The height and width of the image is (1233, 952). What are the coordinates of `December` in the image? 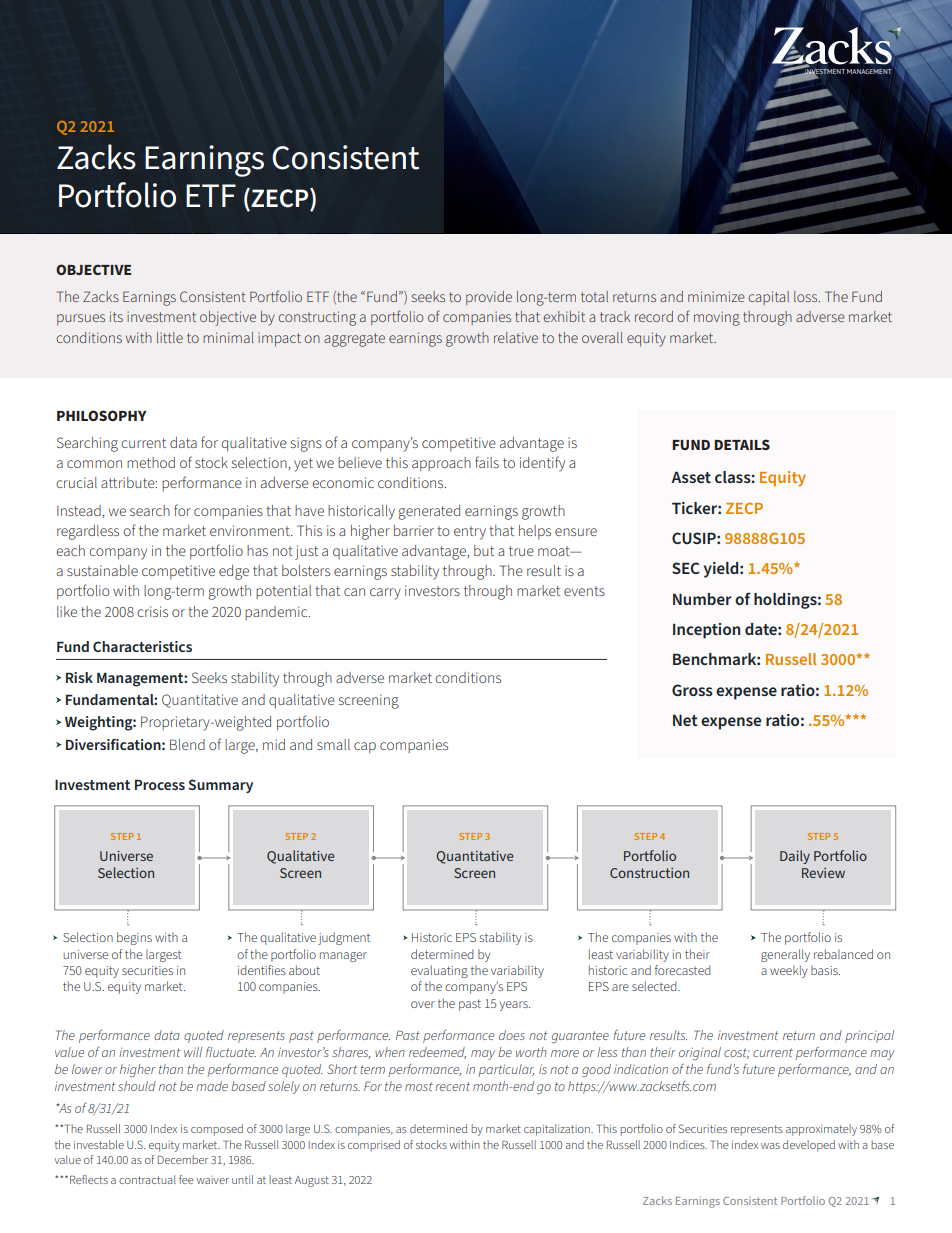 It's located at (183, 1159).
